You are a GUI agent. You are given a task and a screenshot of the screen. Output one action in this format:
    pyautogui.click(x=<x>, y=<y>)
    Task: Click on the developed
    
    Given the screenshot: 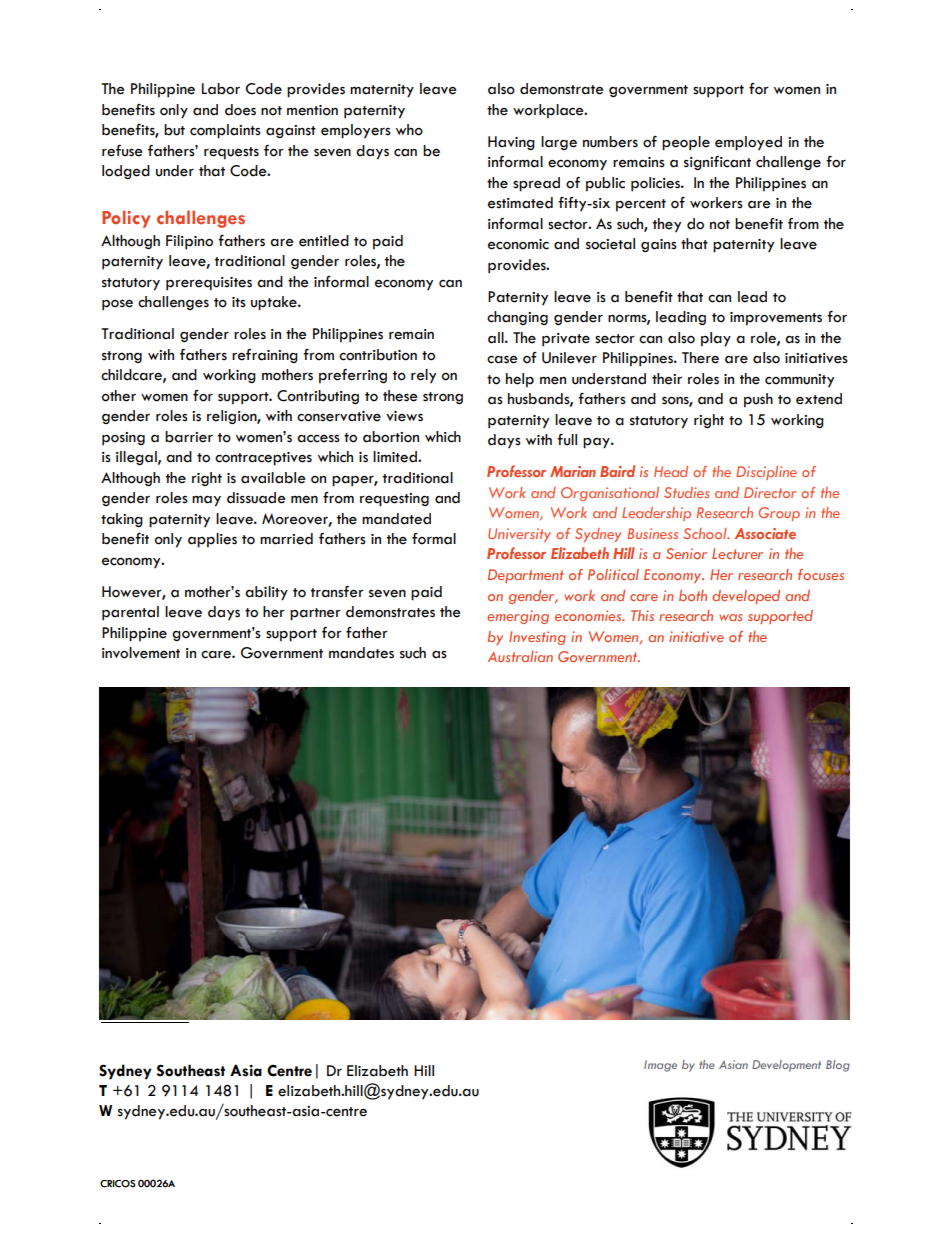 What is the action you would take?
    pyautogui.click(x=746, y=597)
